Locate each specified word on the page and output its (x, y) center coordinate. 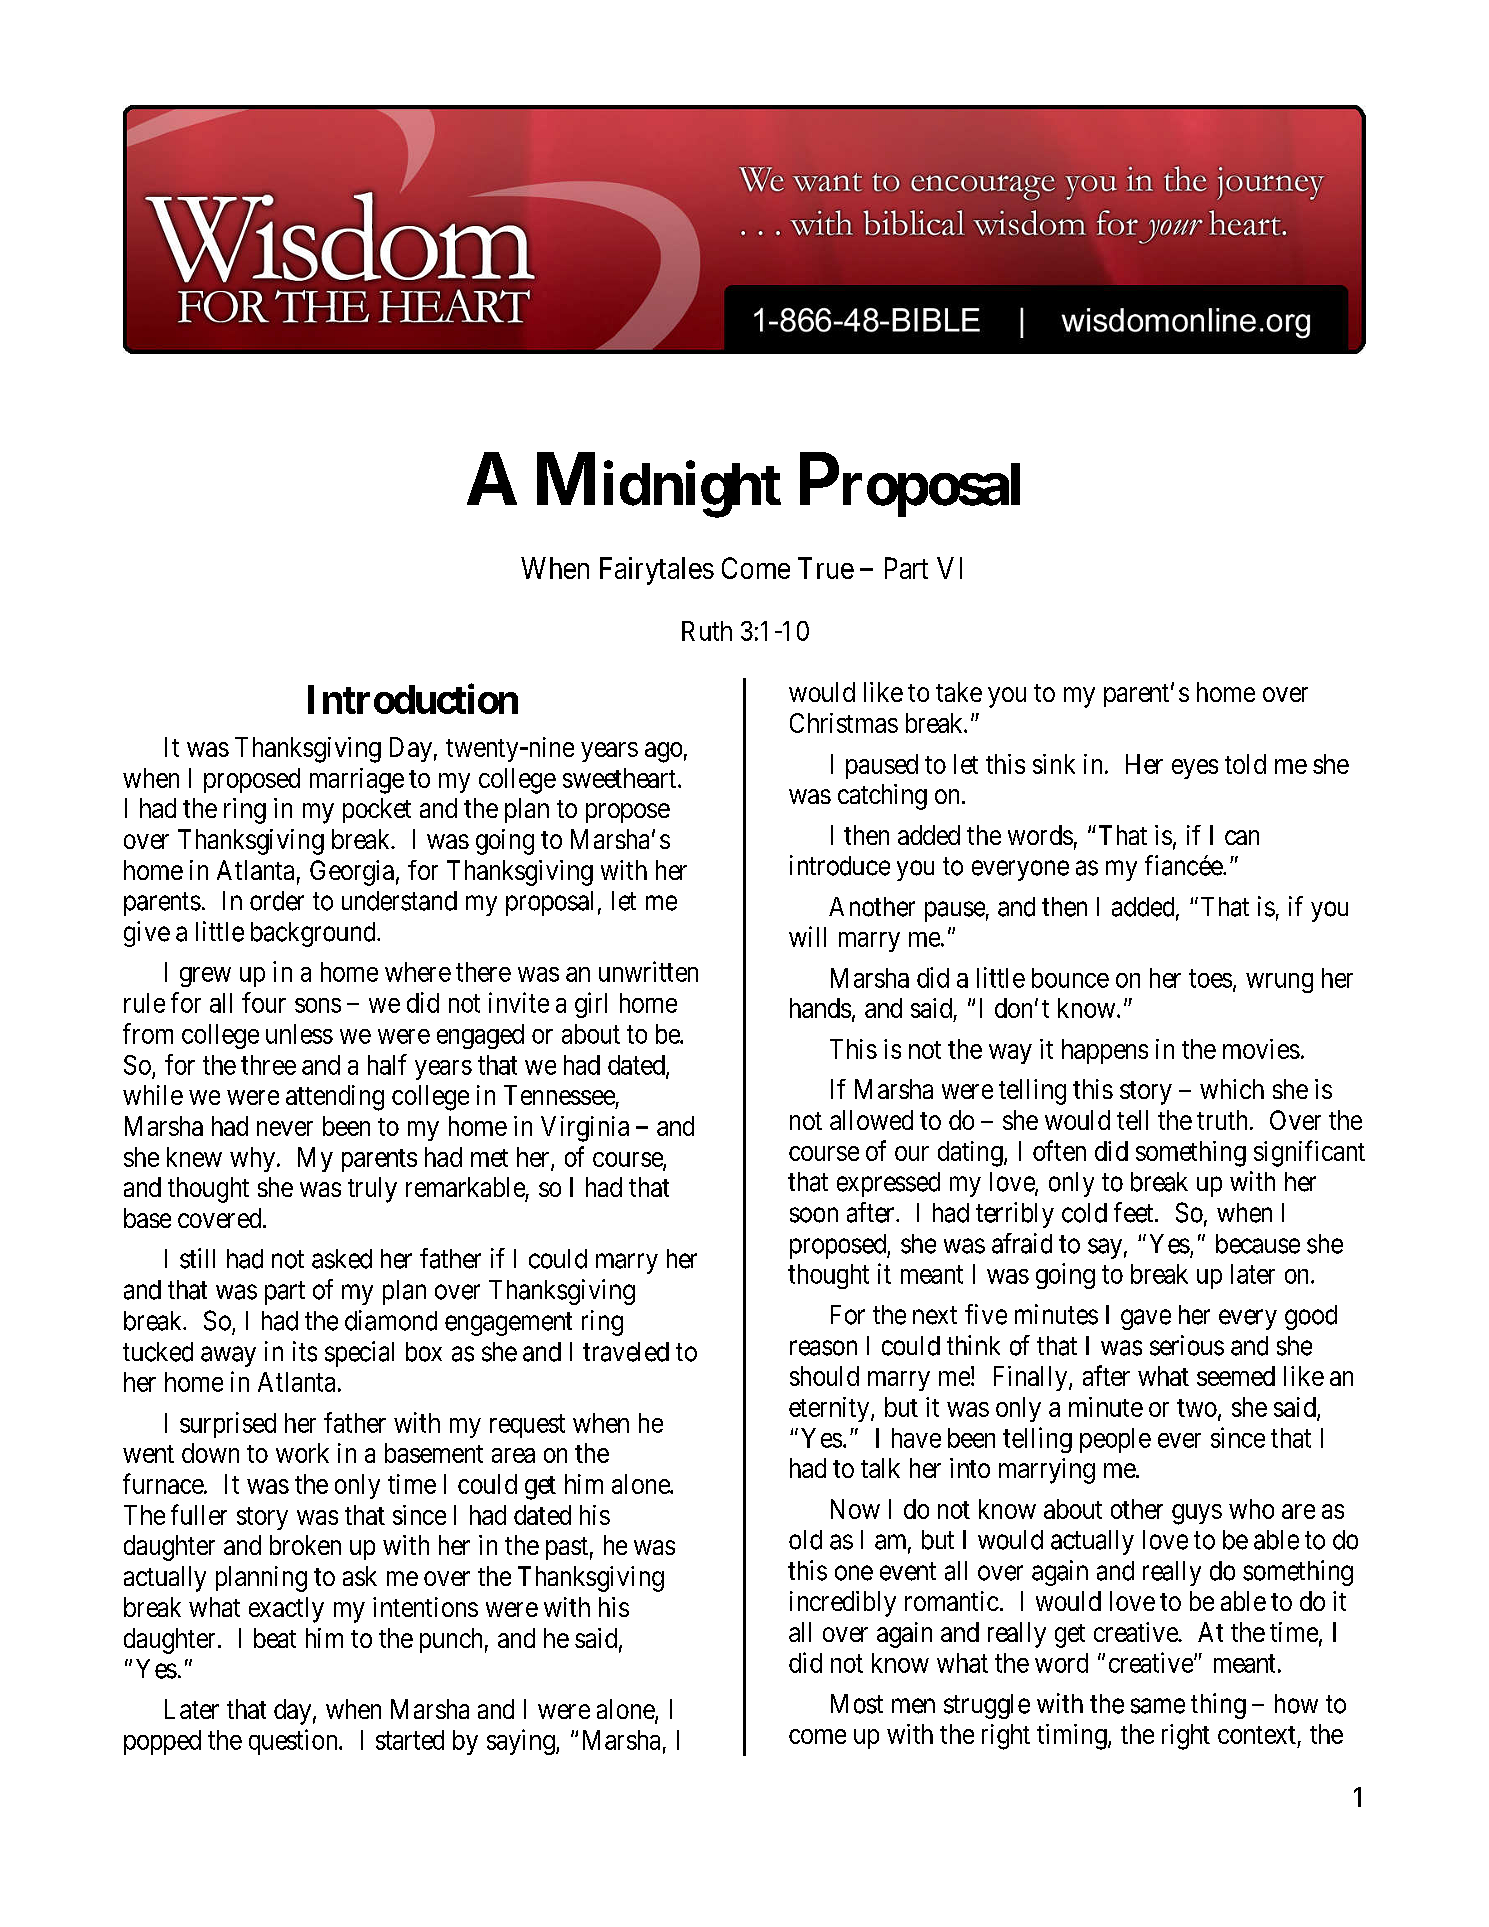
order (277, 901)
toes (1210, 978)
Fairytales (657, 571)
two (1198, 1409)
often (1059, 1150)
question (294, 1742)
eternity (830, 1409)
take (959, 692)
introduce (840, 865)
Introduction (413, 699)
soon (814, 1215)
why (252, 1159)
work (302, 1453)
